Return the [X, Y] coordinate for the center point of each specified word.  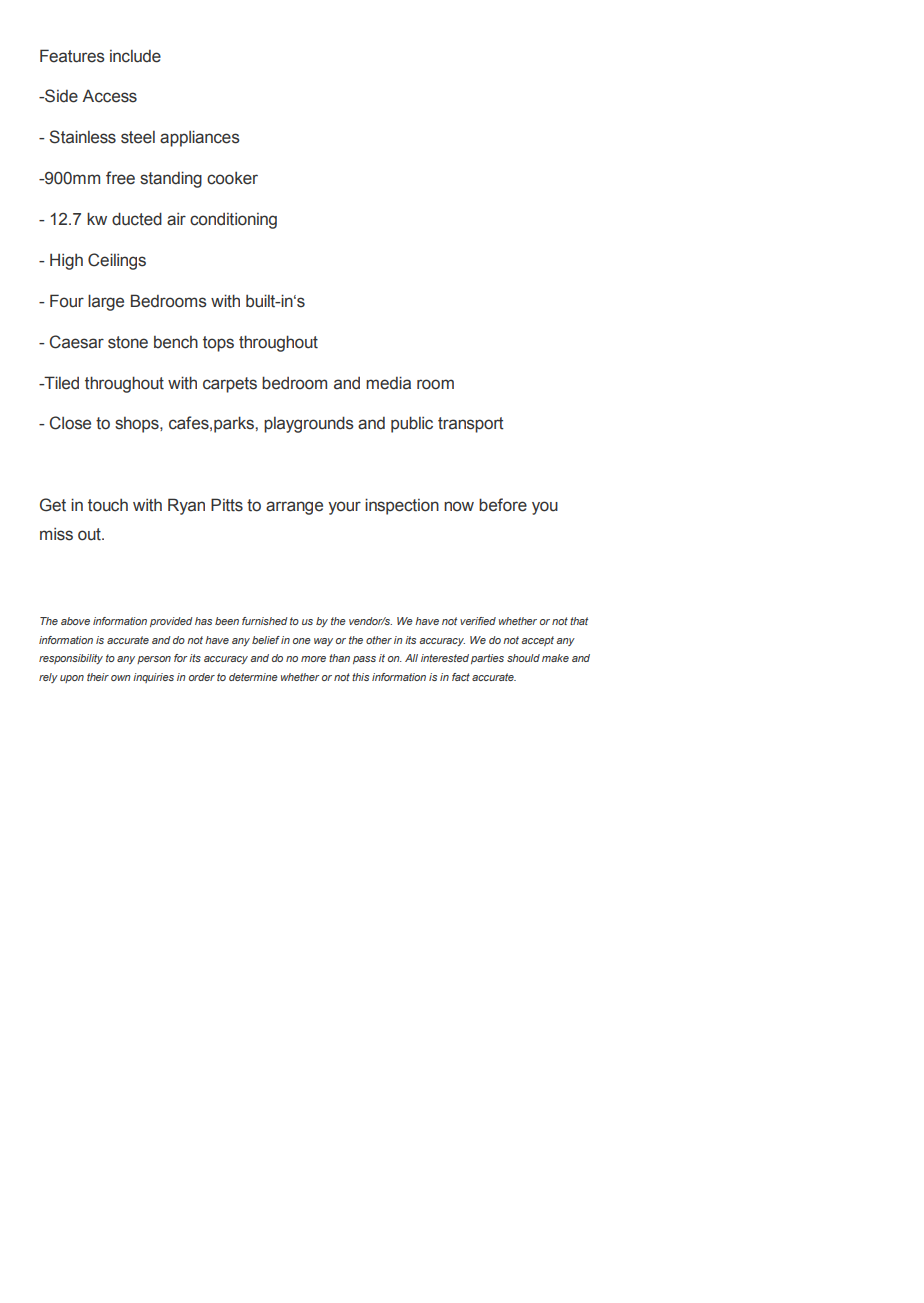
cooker [232, 178]
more [313, 659]
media [388, 383]
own [121, 678]
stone [128, 342]
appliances [200, 138]
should [523, 658]
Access [109, 96]
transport [471, 425]
